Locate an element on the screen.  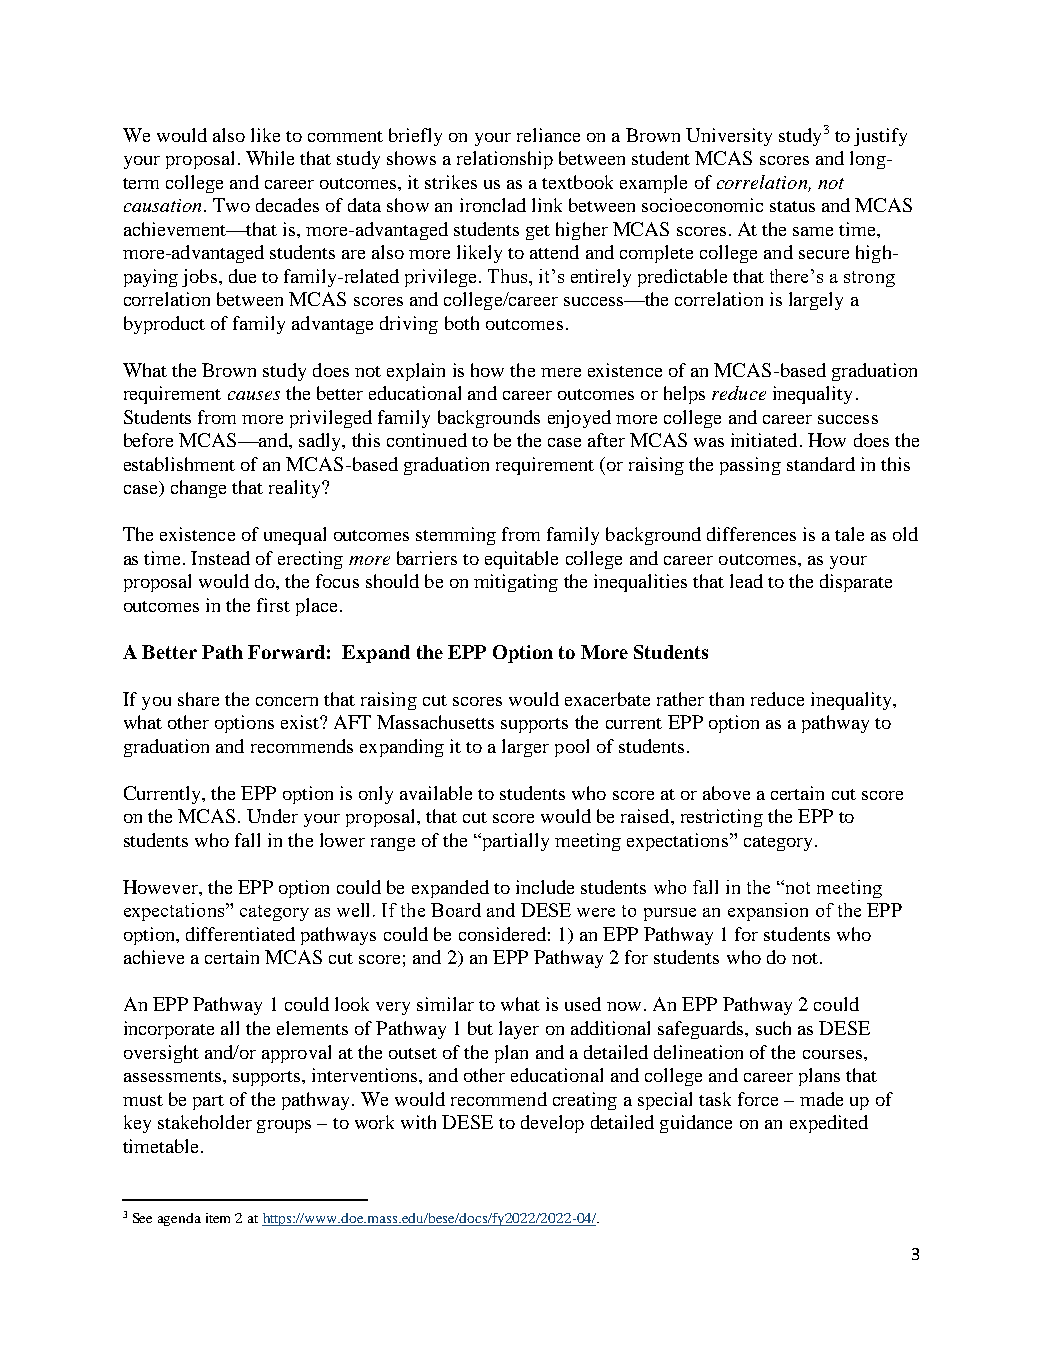
status is located at coordinates (792, 206).
